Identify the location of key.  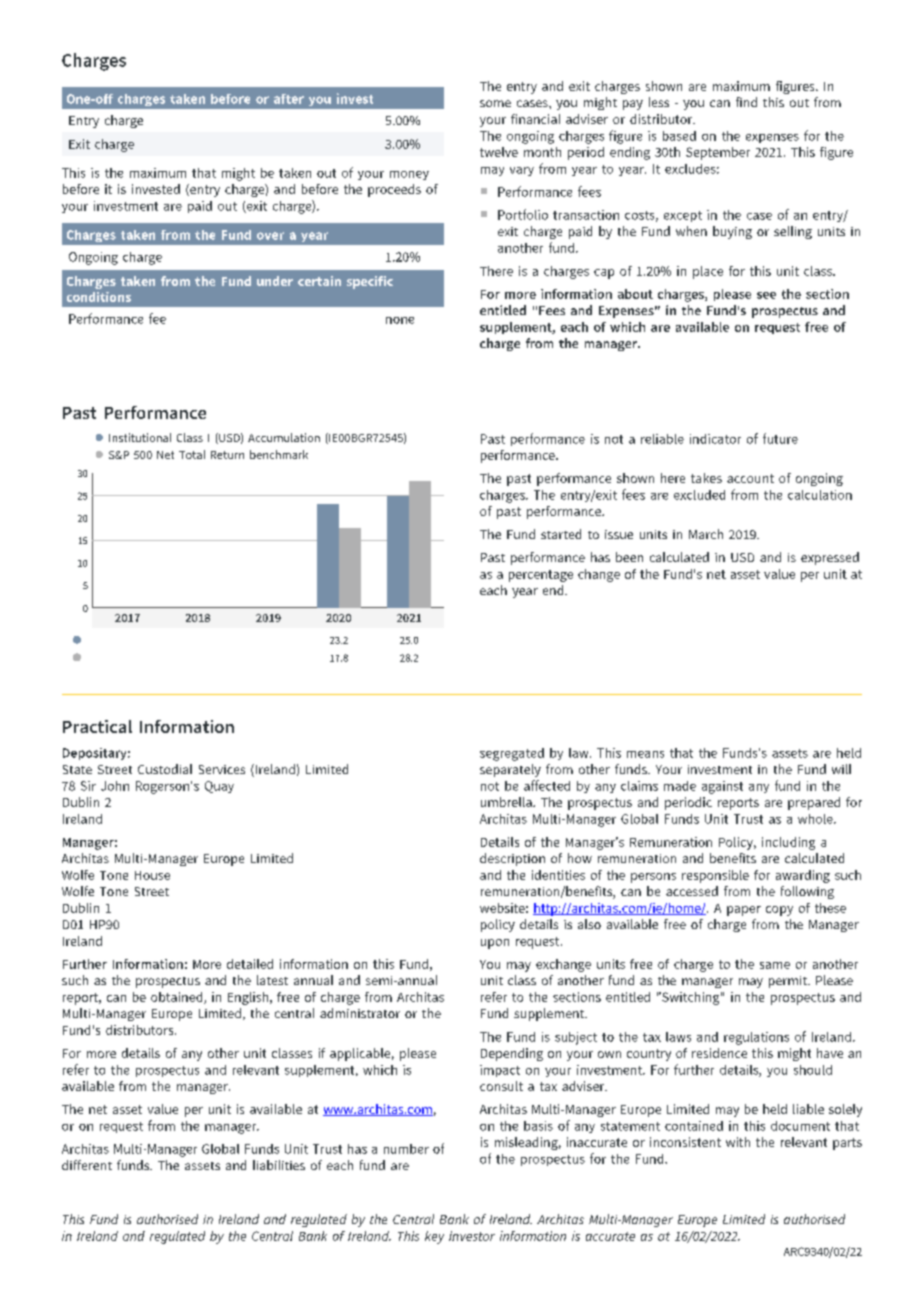
(434, 1237).
